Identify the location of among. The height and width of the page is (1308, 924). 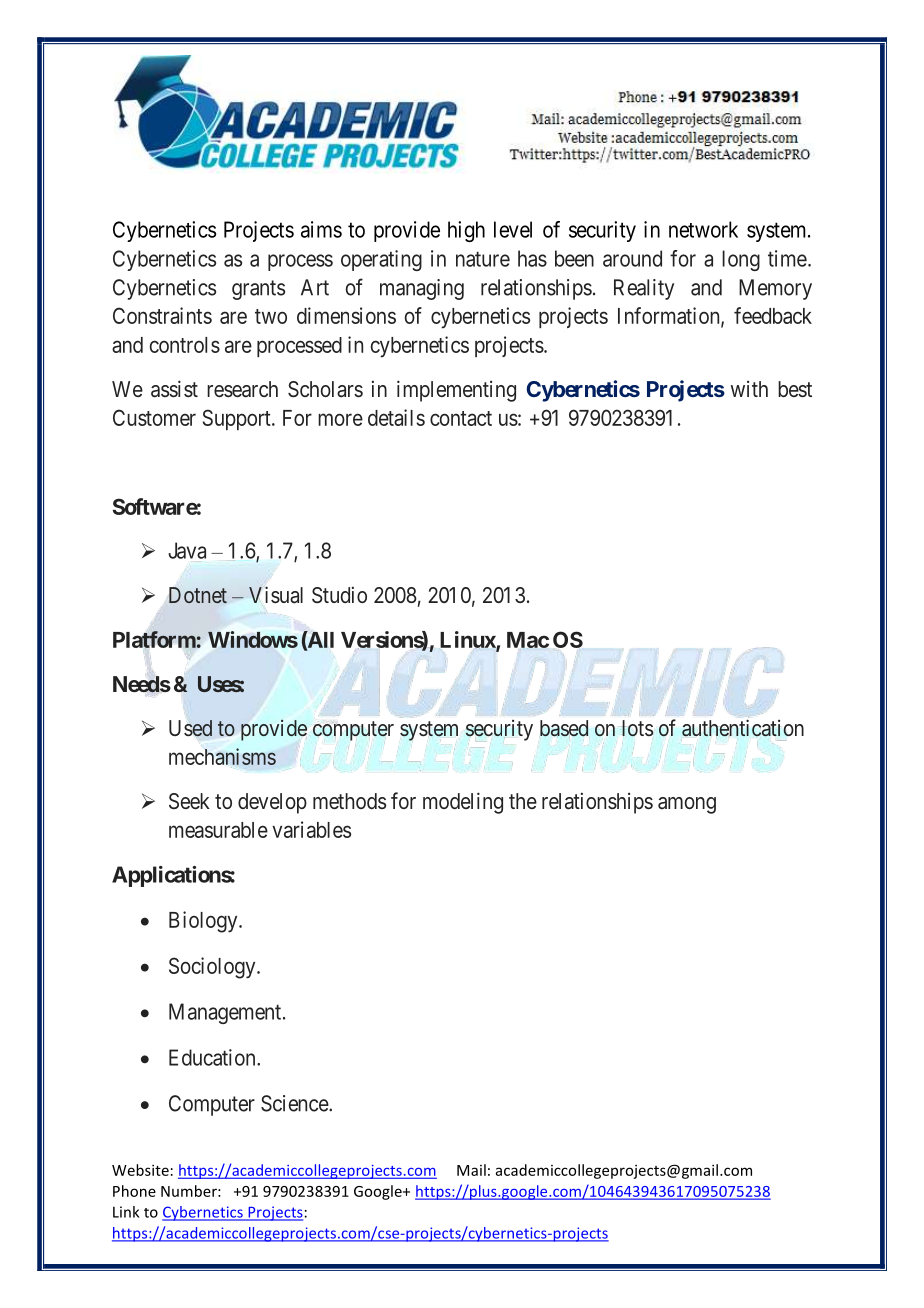
(687, 805).
